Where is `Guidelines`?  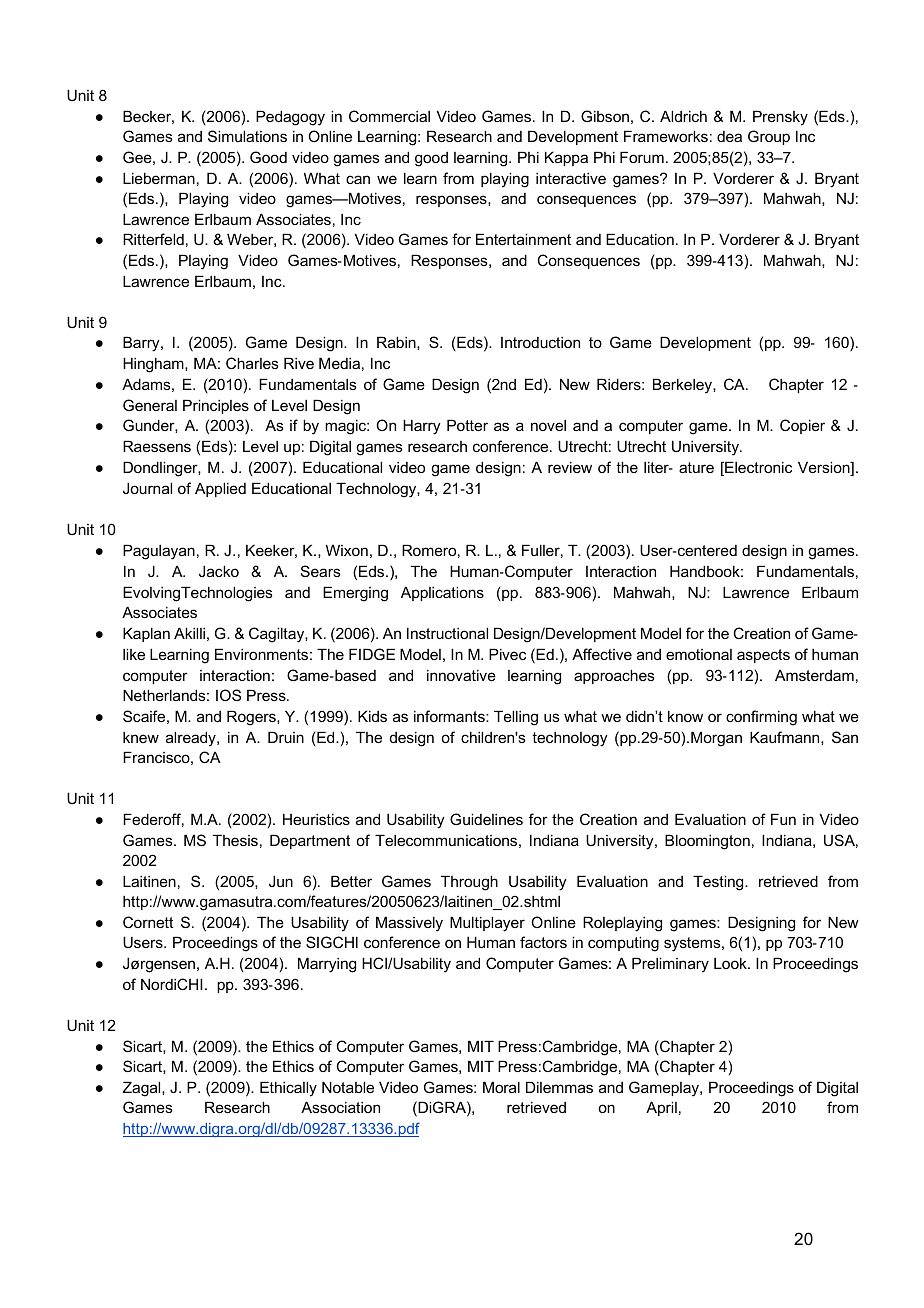
Guidelines is located at coordinates (486, 819).
